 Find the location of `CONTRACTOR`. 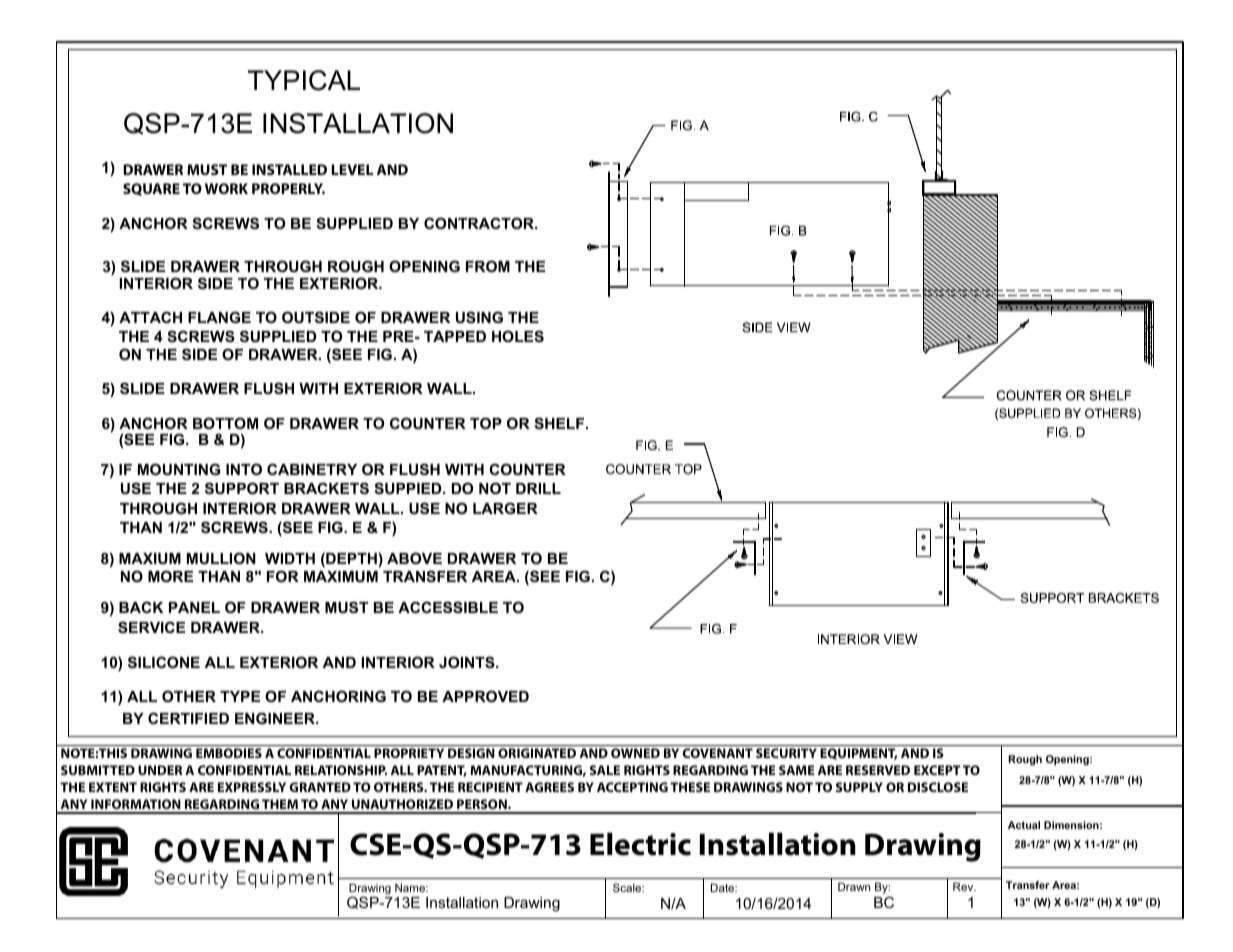

CONTRACTOR is located at coordinates (480, 223).
